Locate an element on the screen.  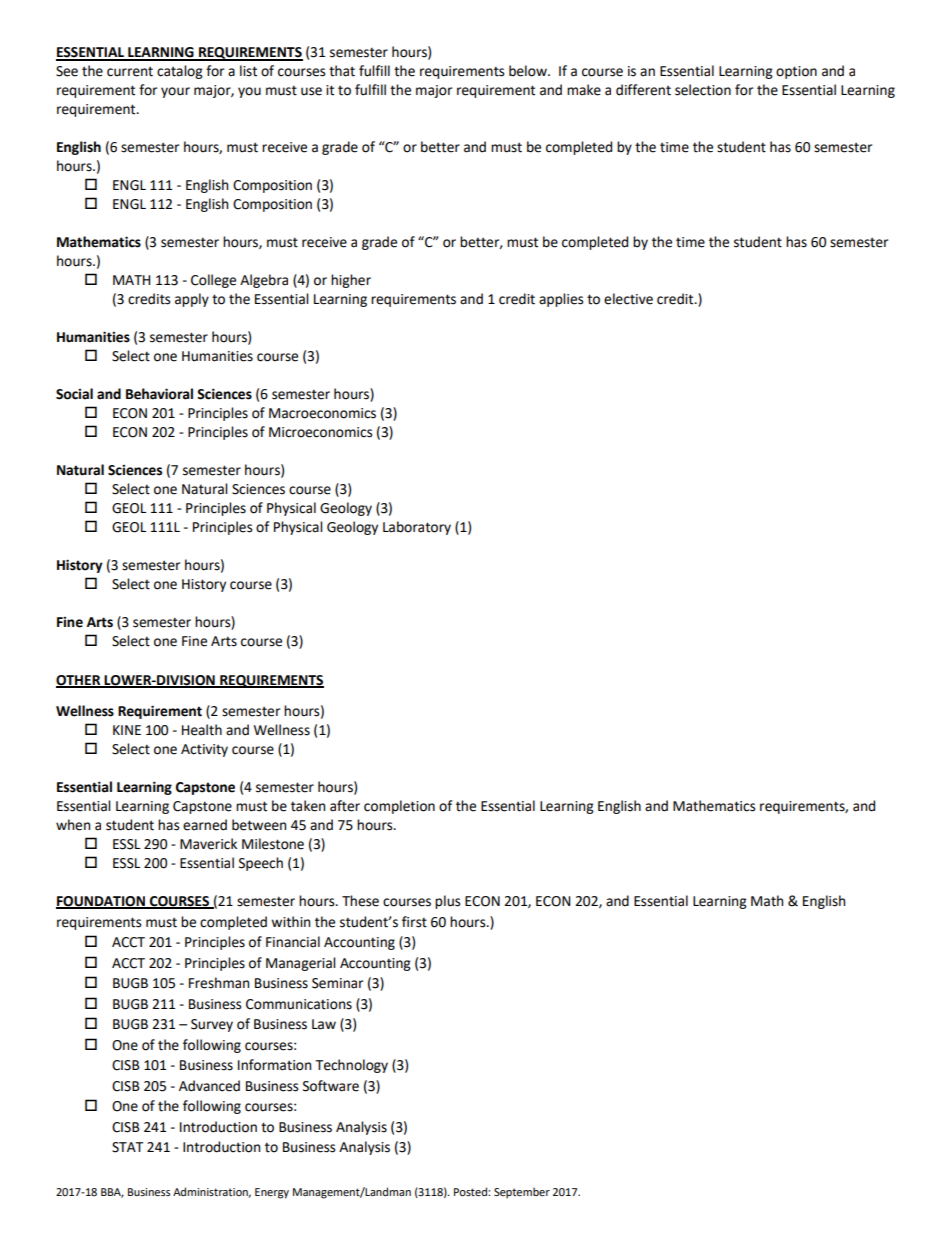
that is located at coordinates (342, 71).
